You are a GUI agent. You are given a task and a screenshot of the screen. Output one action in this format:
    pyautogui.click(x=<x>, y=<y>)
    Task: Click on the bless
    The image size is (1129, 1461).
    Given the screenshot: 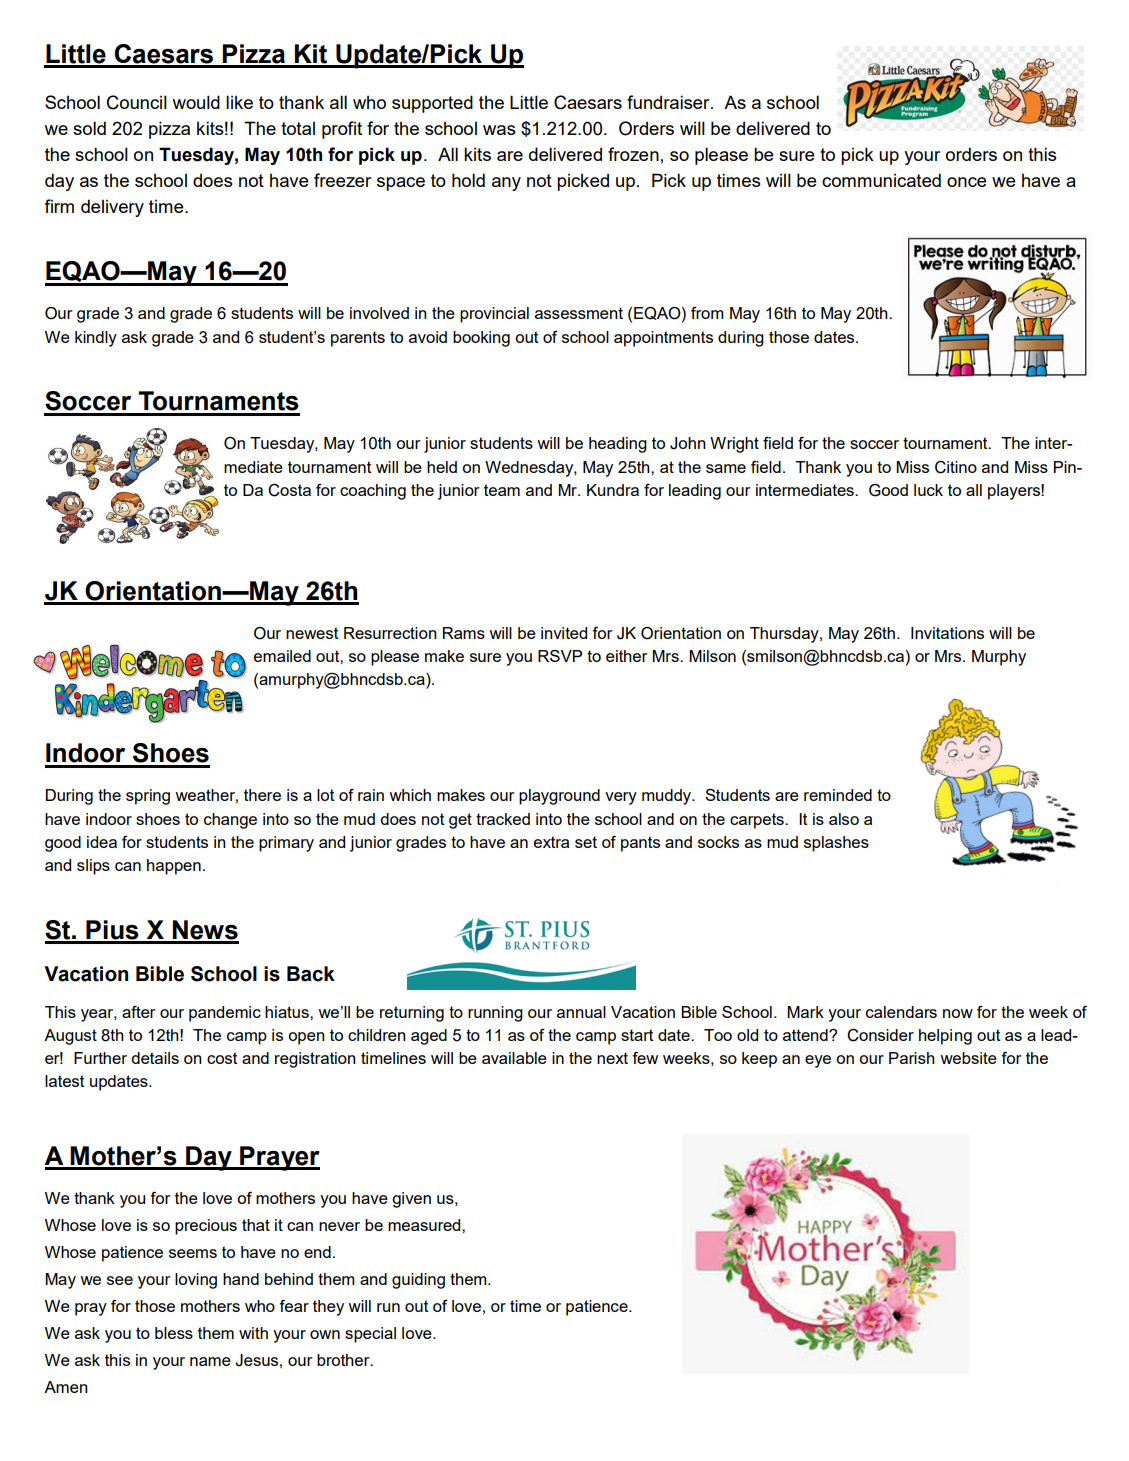 What is the action you would take?
    pyautogui.click(x=174, y=1333)
